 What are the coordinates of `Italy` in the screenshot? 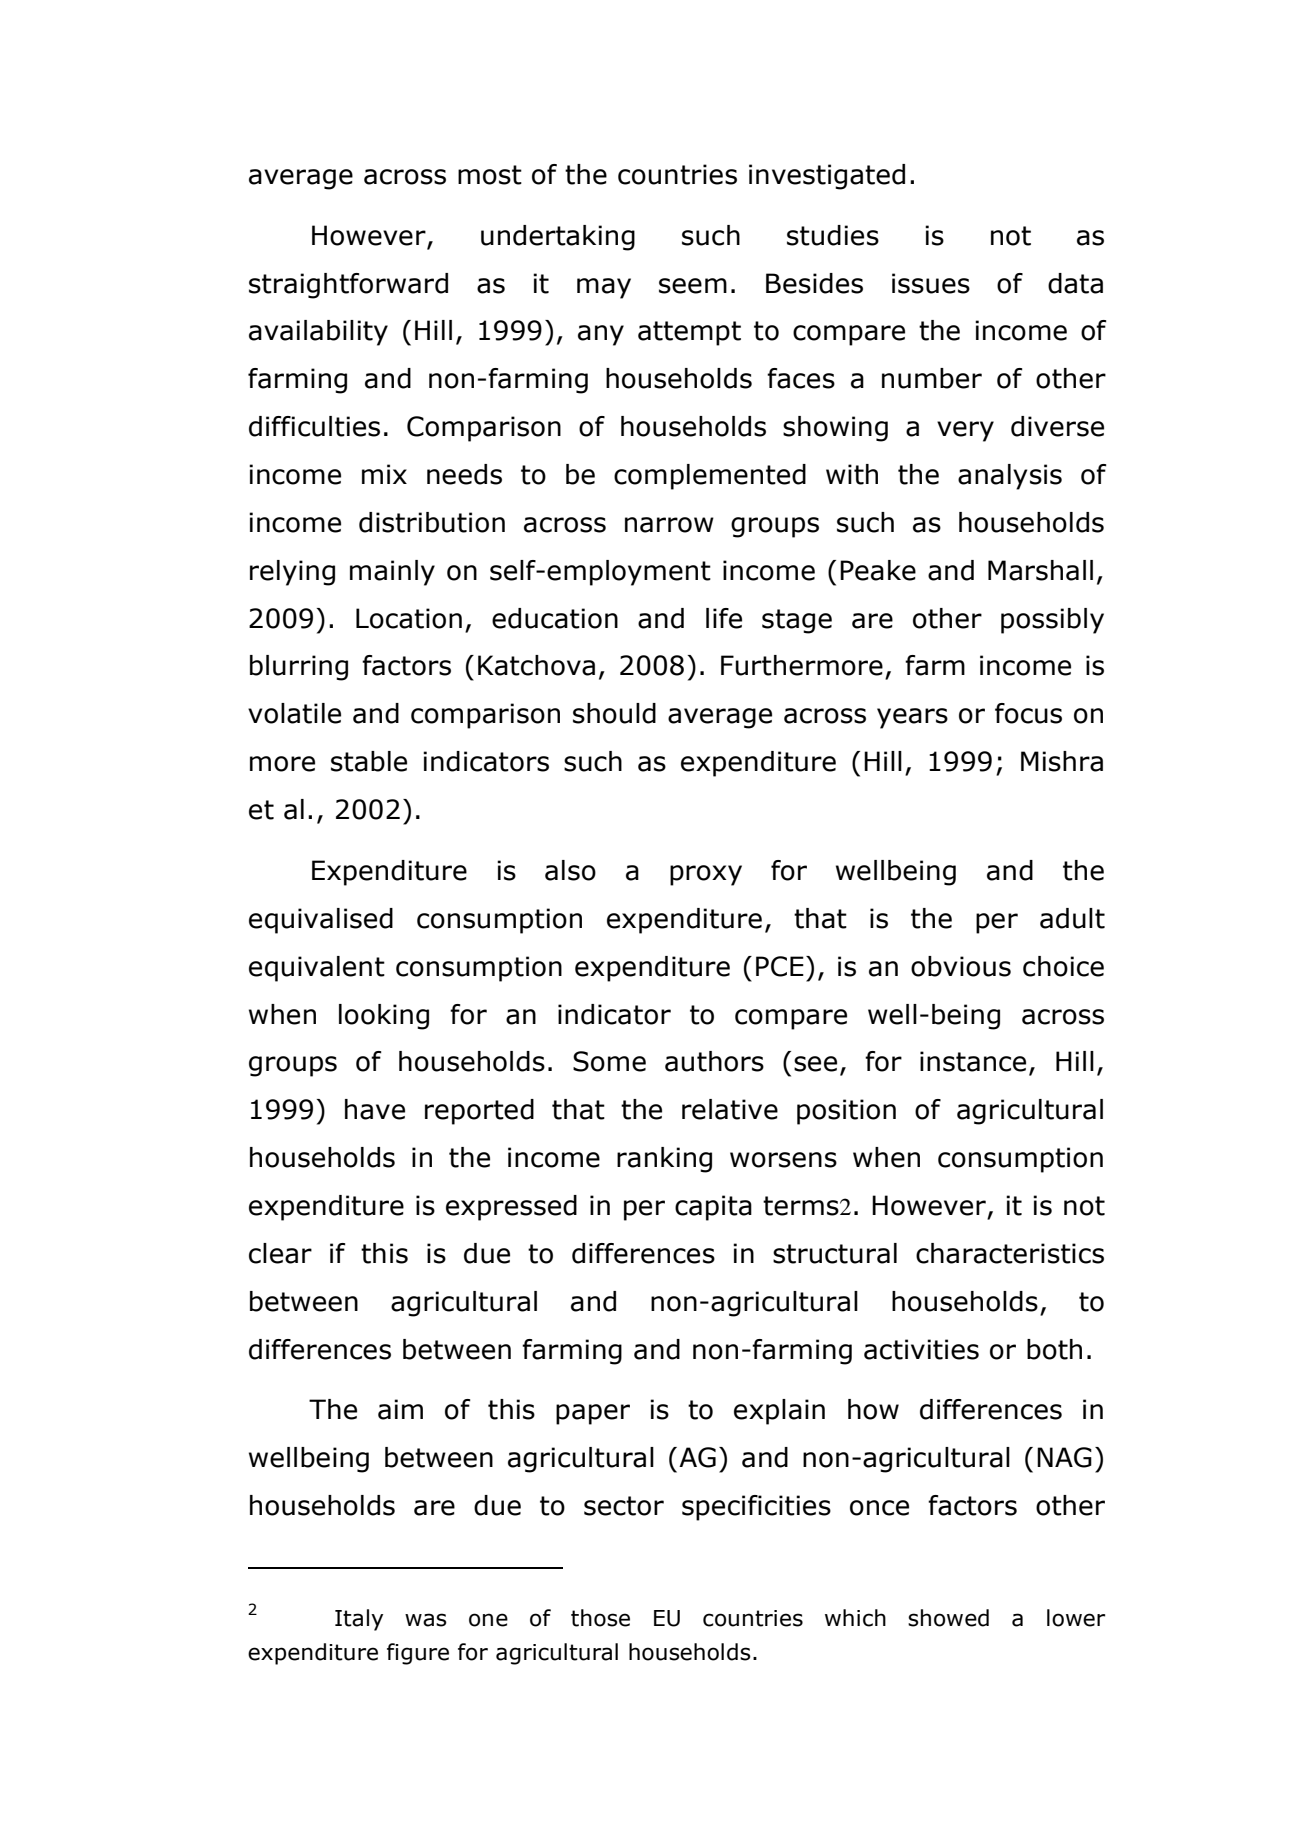 It's located at (359, 1620).
